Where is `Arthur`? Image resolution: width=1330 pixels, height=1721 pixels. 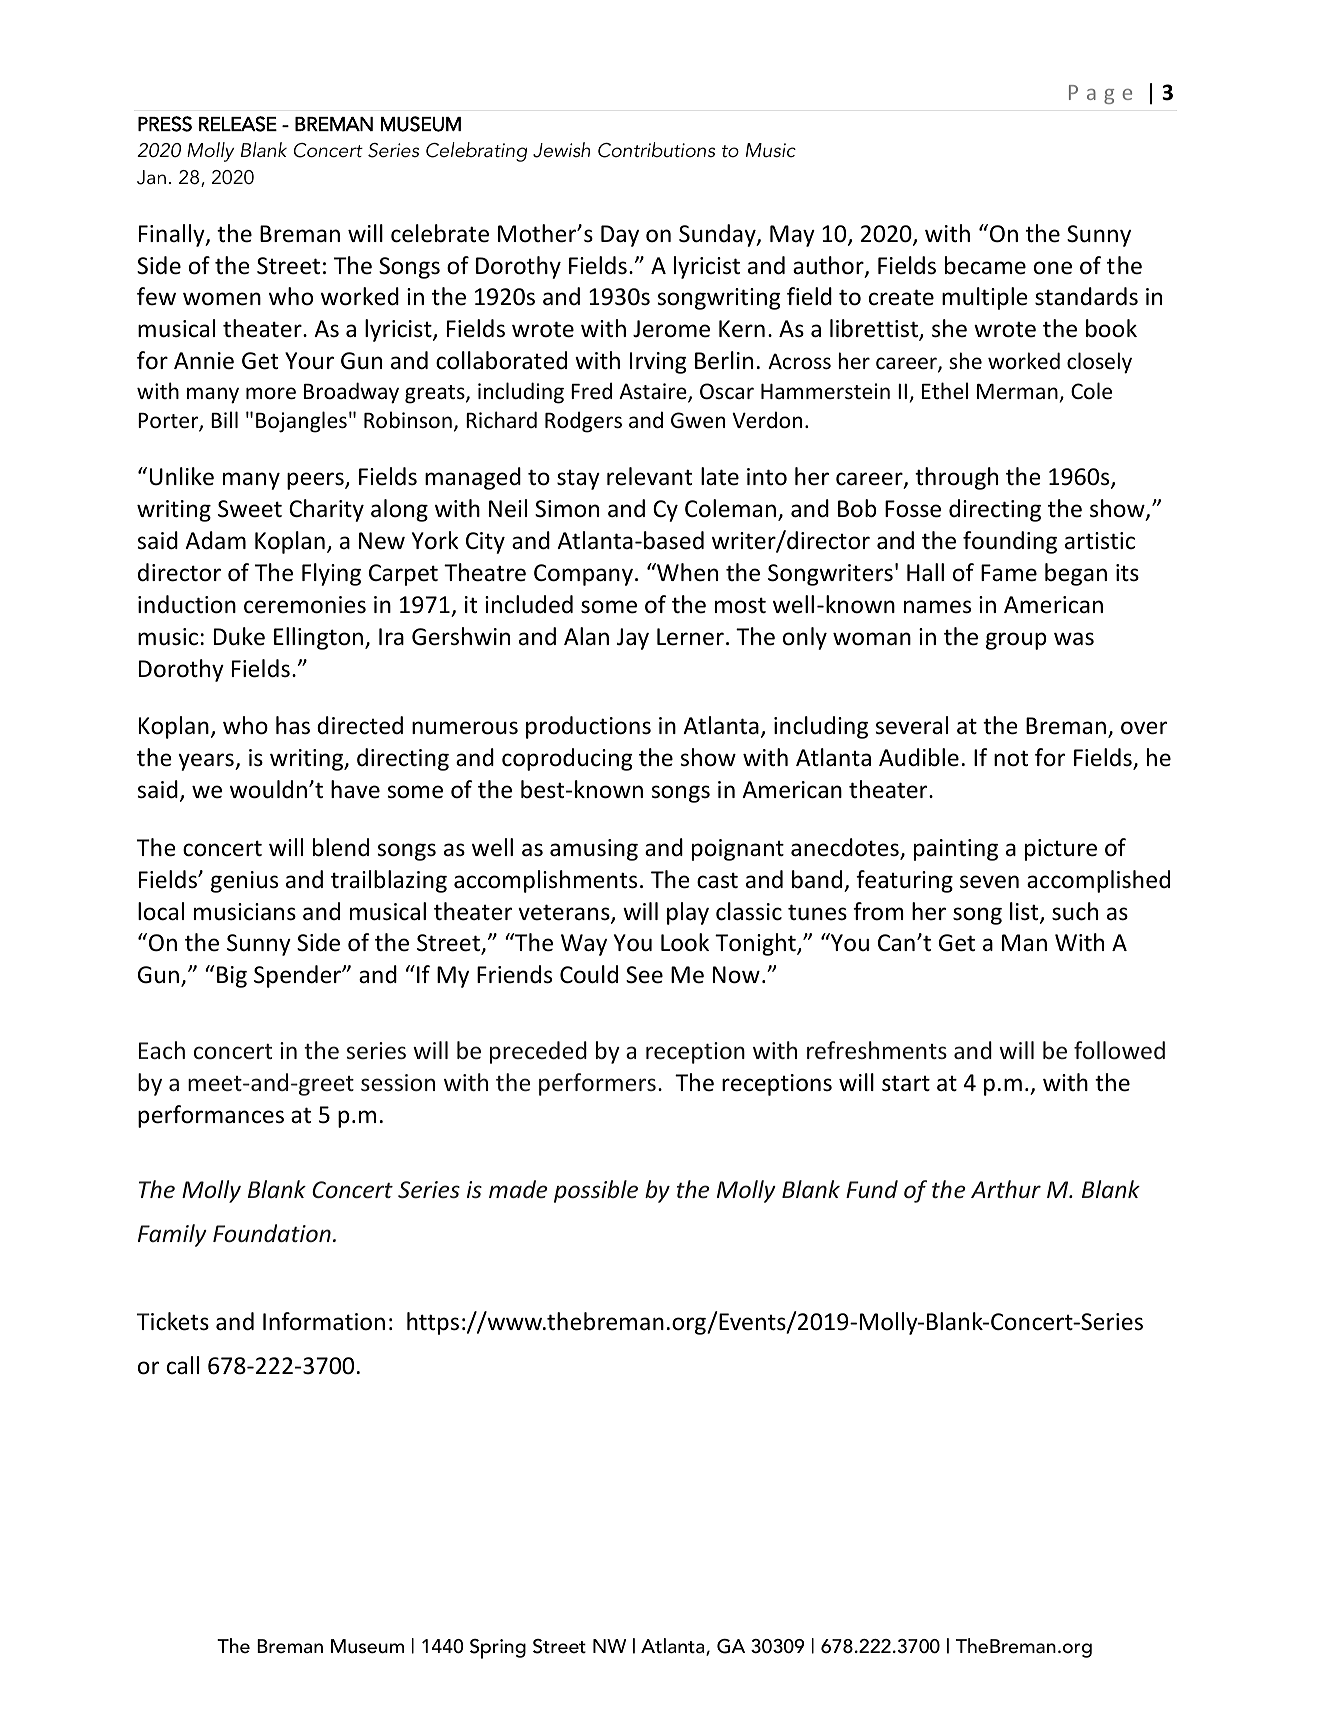
Arthur is located at coordinates (1006, 1189).
